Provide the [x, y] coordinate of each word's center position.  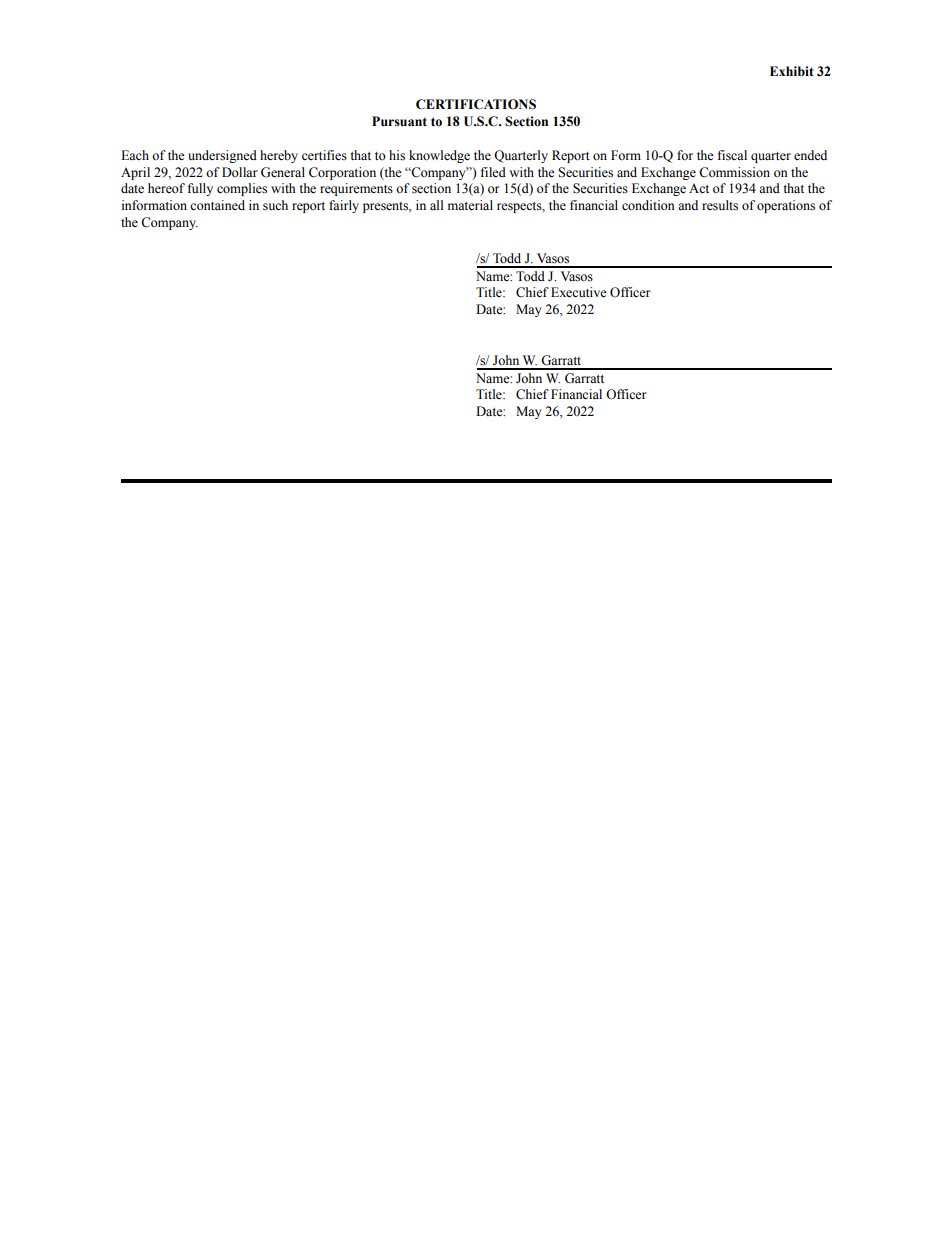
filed [493, 172]
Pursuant [399, 121]
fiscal [732, 155]
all [437, 205]
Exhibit [792, 71]
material [470, 205]
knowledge [439, 156]
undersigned [222, 156]
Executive [579, 292]
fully [200, 189]
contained [217, 205]
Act [699, 188]
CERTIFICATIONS [476, 104]
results [720, 205]
